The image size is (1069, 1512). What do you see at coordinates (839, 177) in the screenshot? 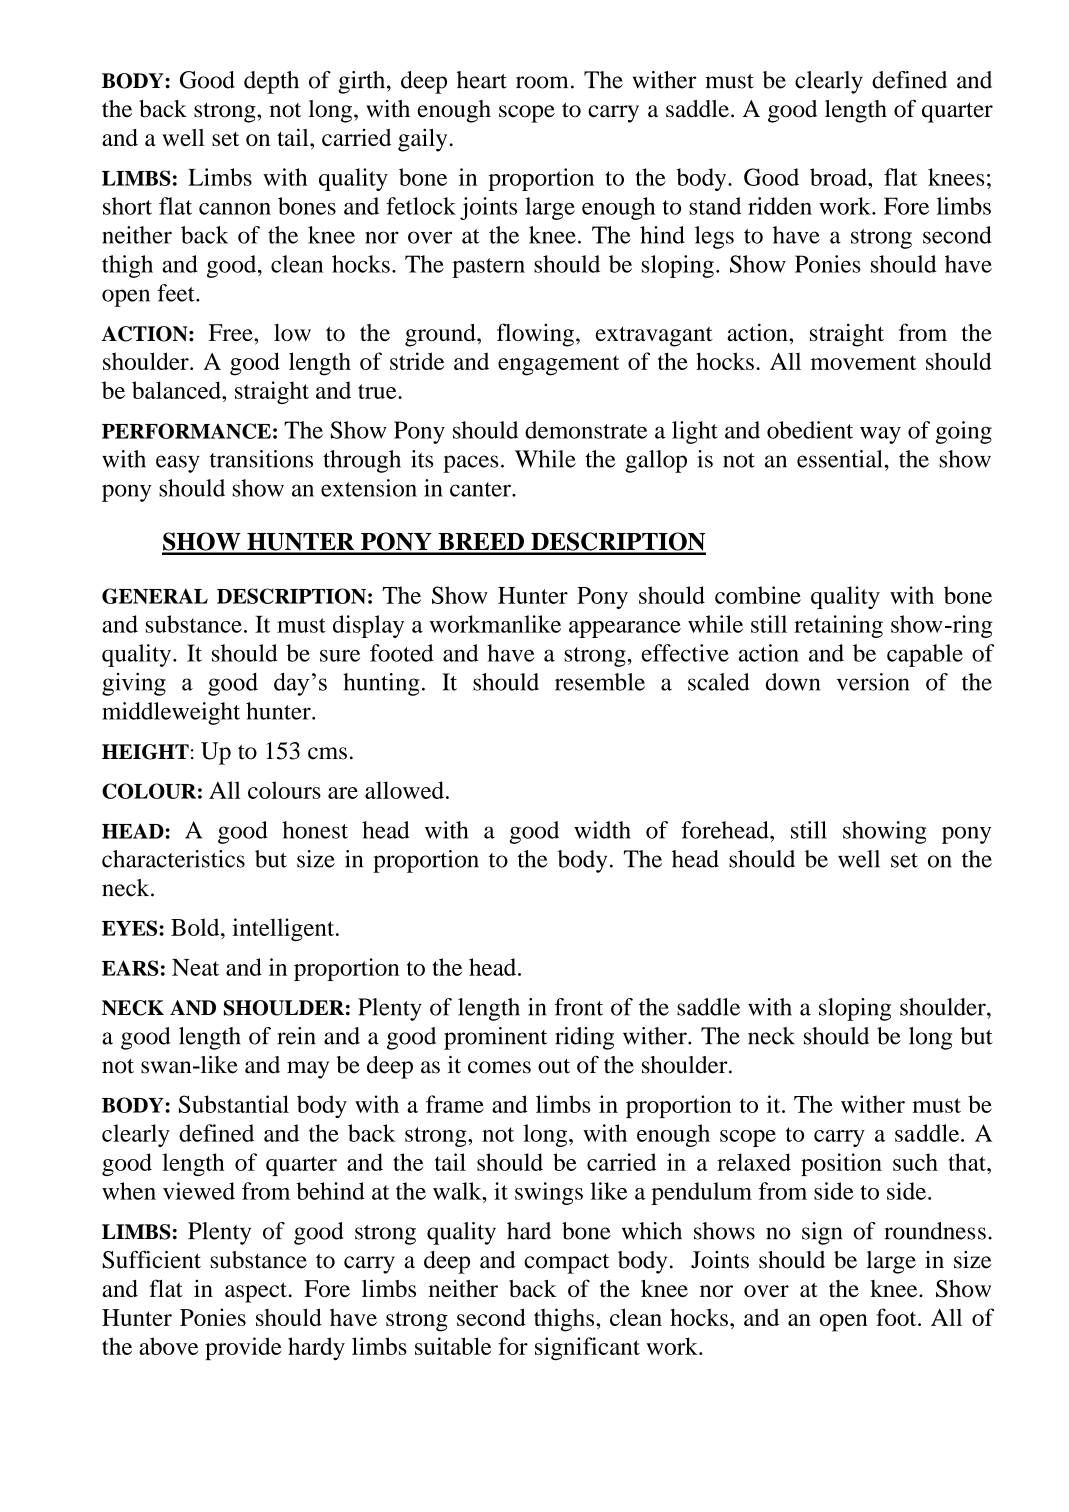
I see `broad` at bounding box center [839, 177].
